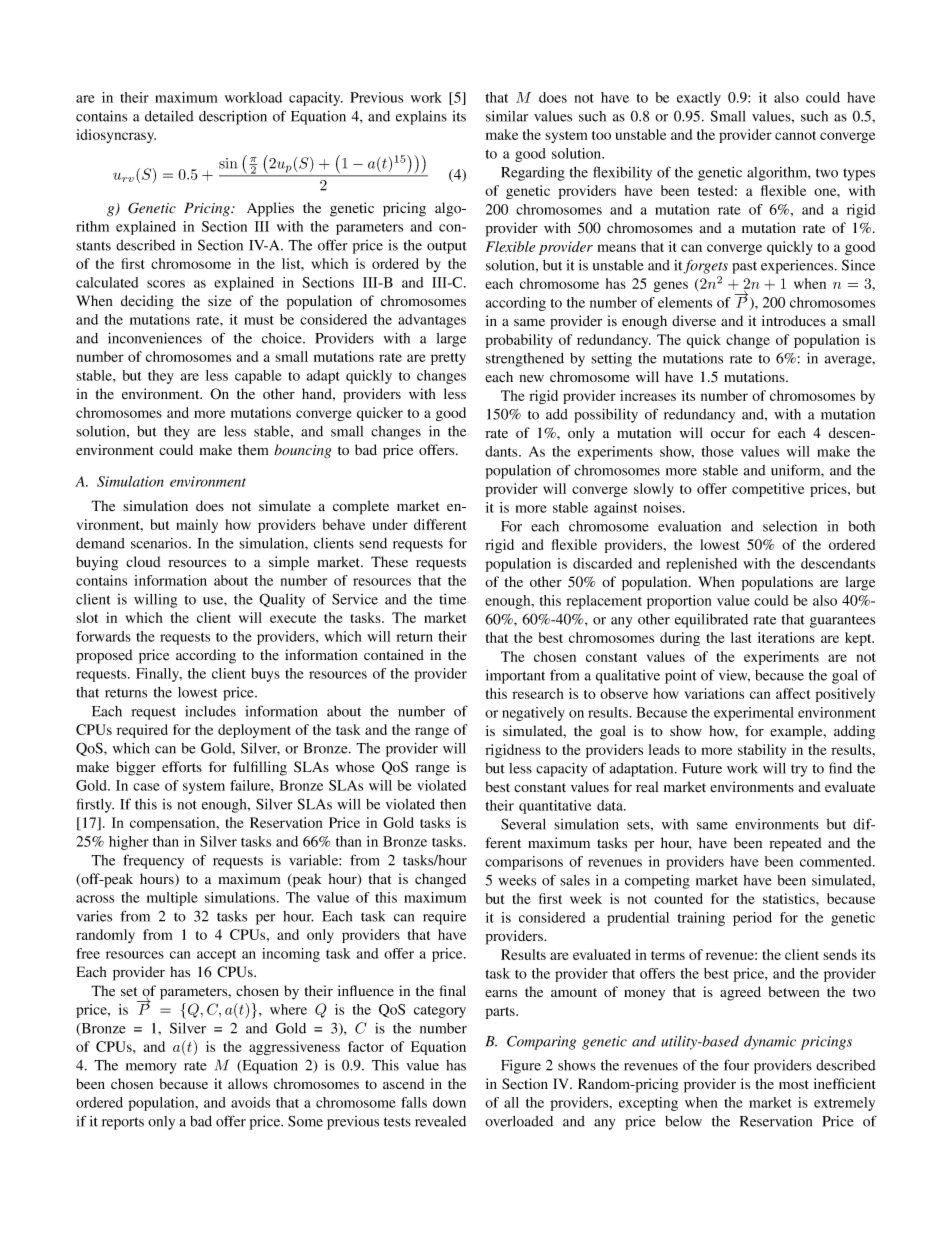  Describe the element at coordinates (794, 320) in the screenshot. I see `introduces` at that location.
